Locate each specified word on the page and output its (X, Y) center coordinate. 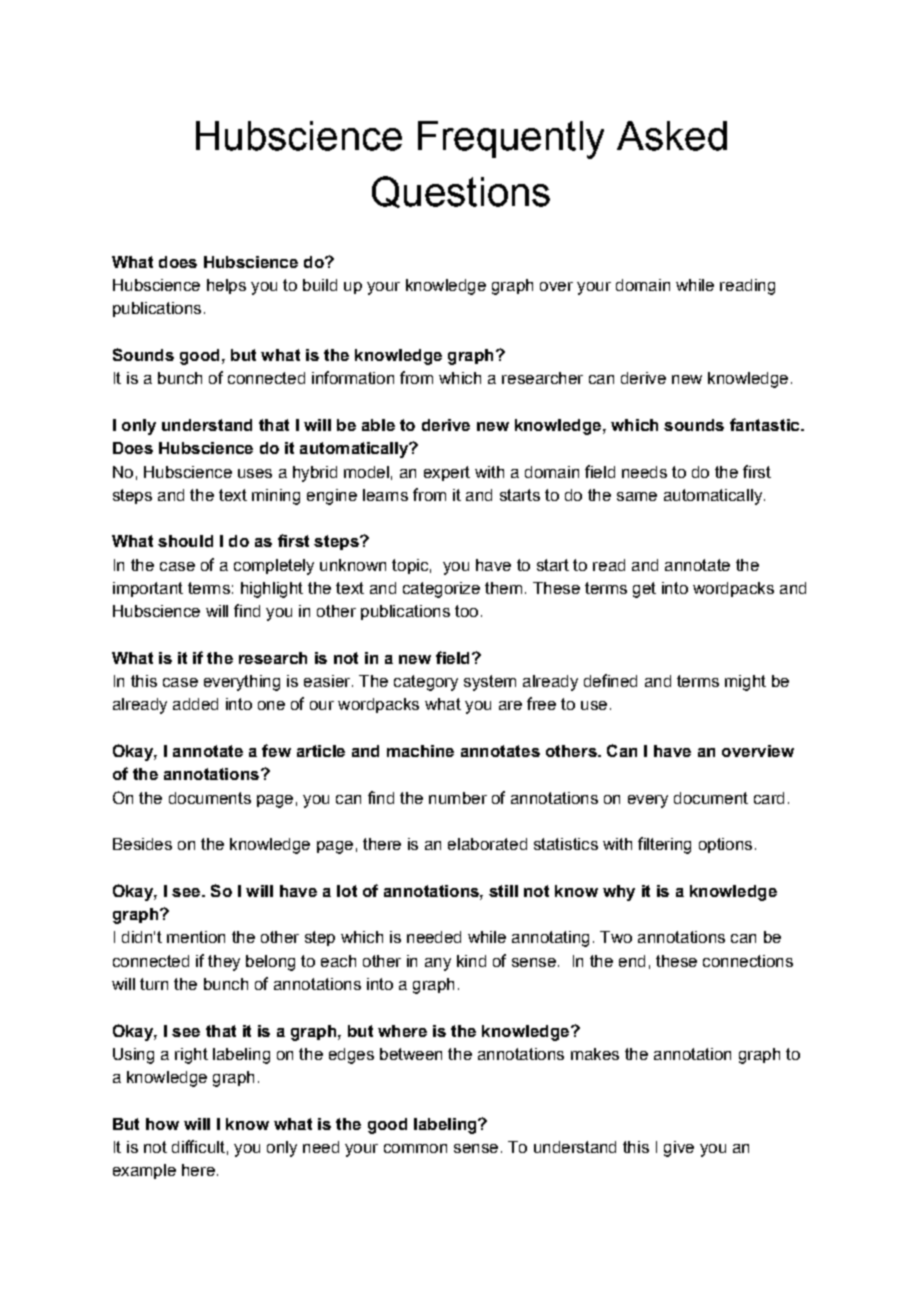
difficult (198, 1146)
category (426, 683)
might (745, 683)
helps (226, 286)
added (195, 704)
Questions (461, 192)
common (415, 1148)
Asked (672, 136)
